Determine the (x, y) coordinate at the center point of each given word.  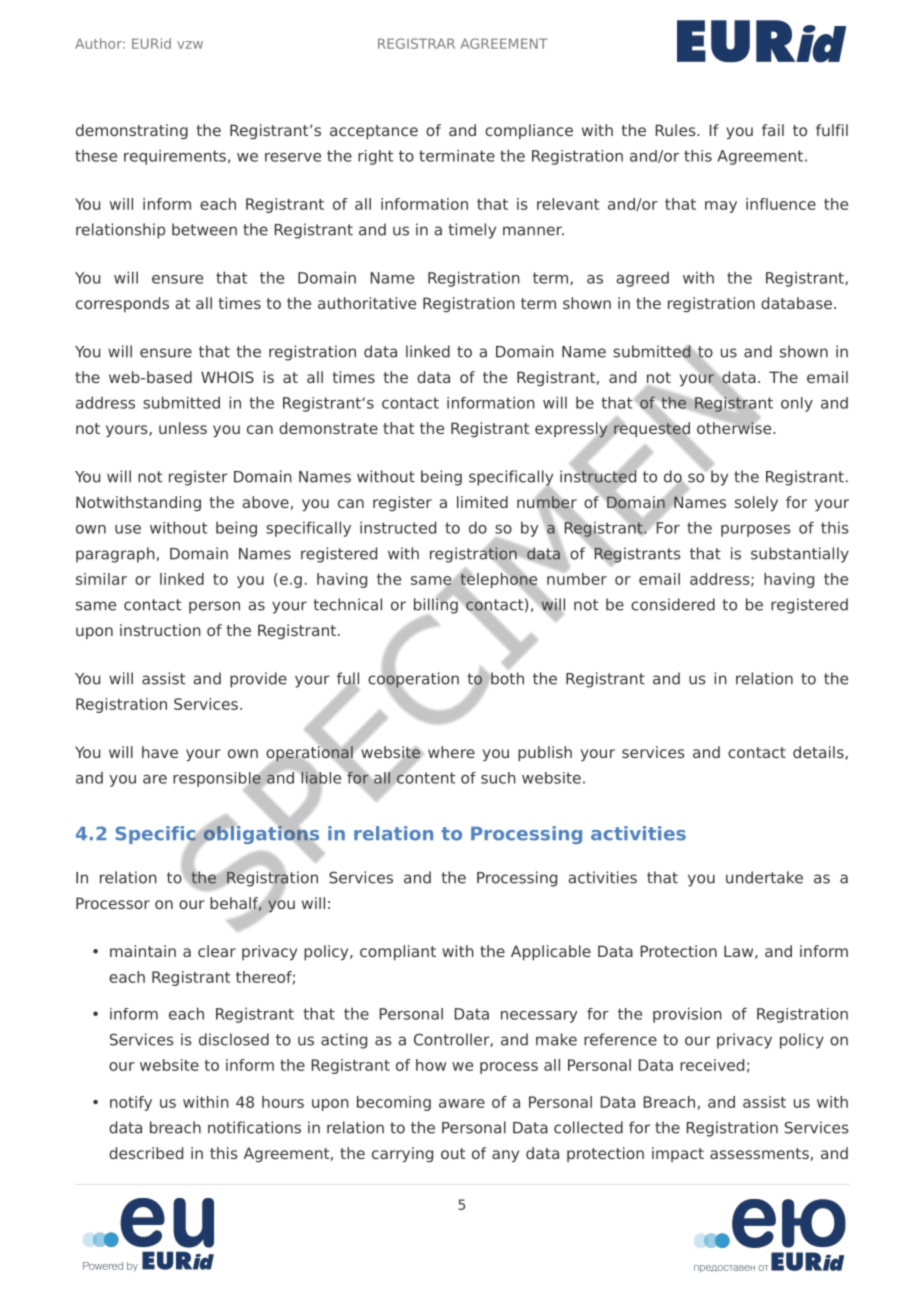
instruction (160, 630)
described (146, 1153)
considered (673, 604)
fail (773, 130)
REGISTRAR (416, 43)
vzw (190, 45)
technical (347, 604)
